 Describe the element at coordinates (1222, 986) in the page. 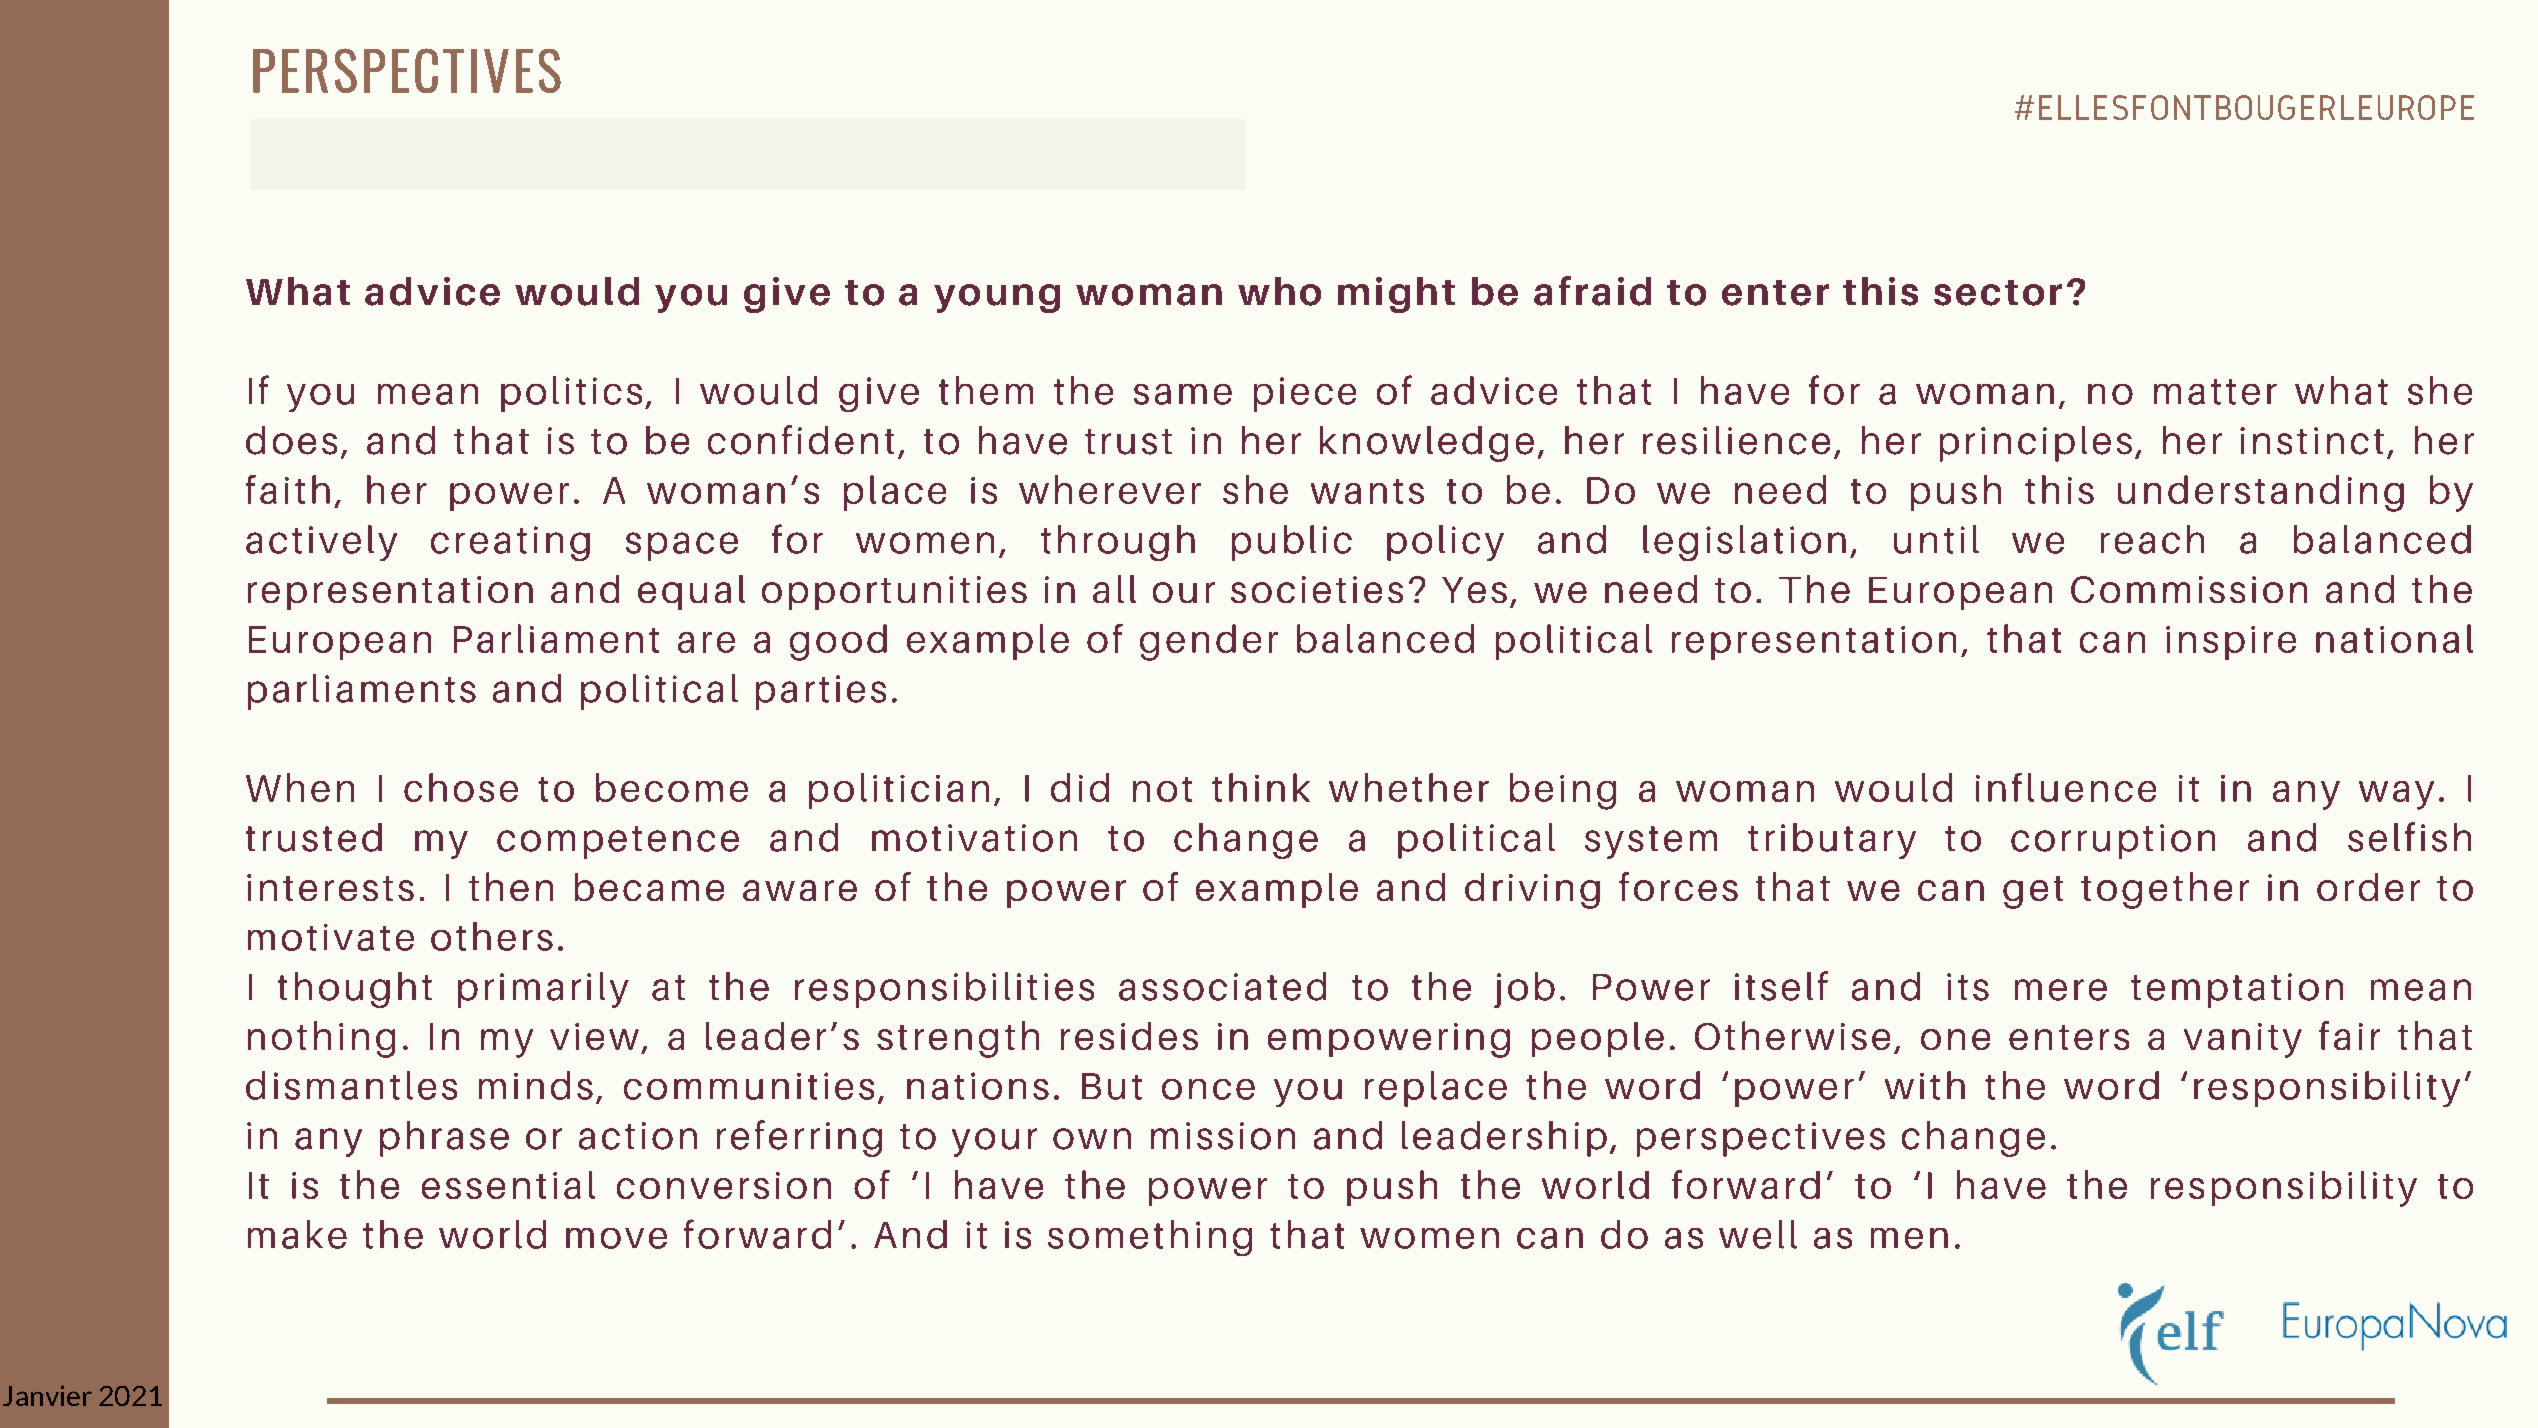

I see `associated` at that location.
